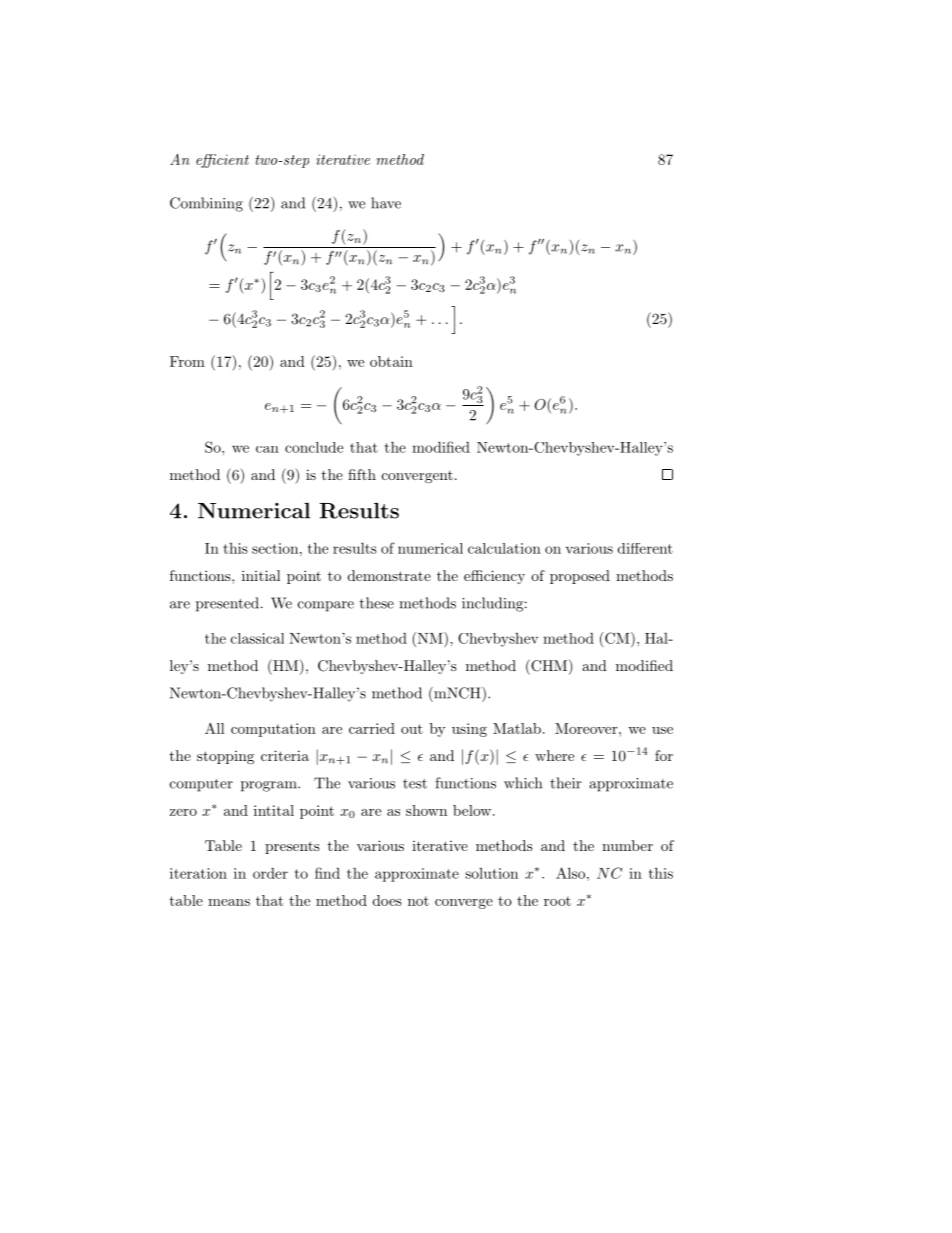  What do you see at coordinates (270, 873) in the page?
I see `order` at bounding box center [270, 873].
